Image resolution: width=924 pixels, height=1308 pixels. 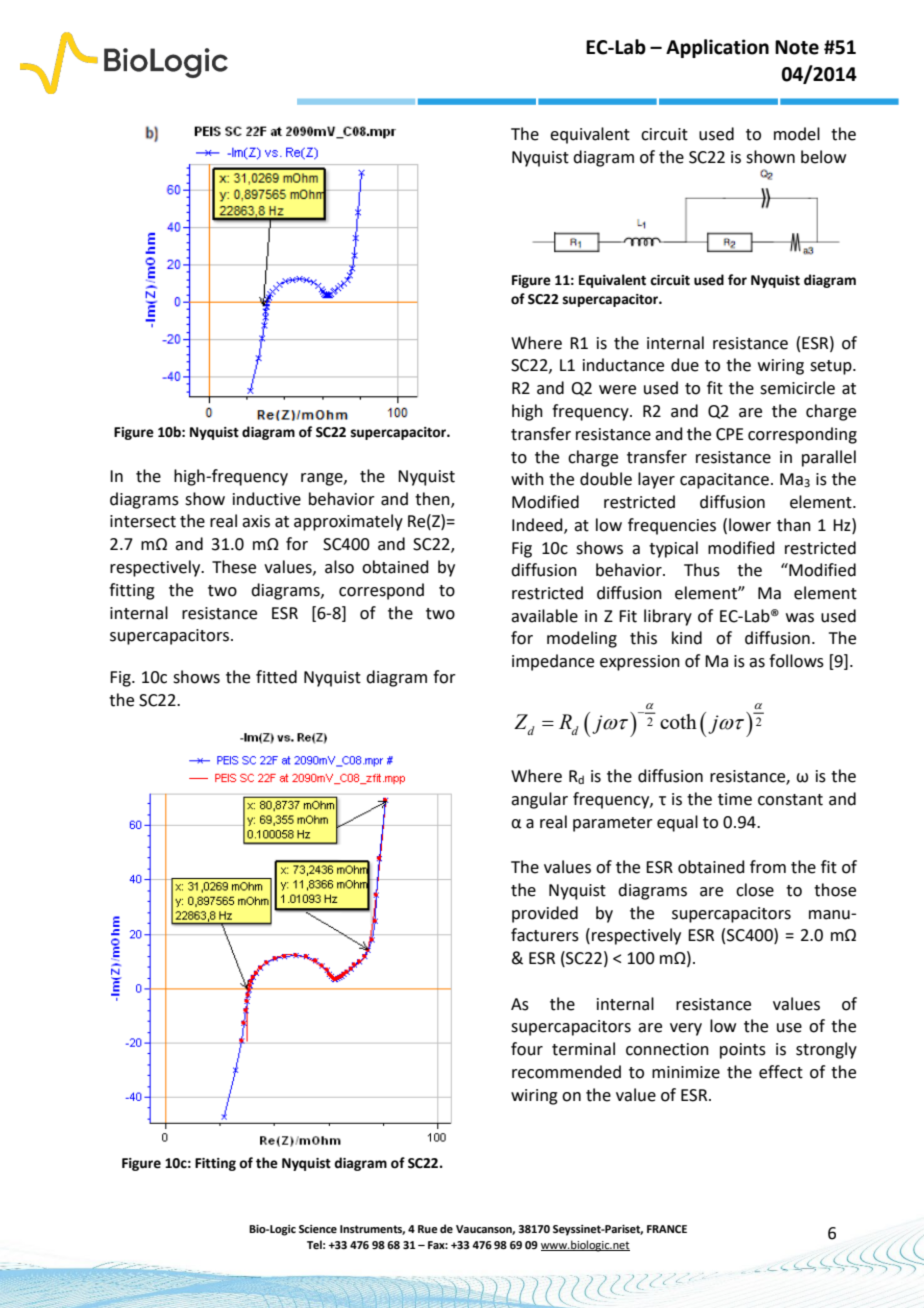 What do you see at coordinates (276, 677) in the document?
I see `fitted` at bounding box center [276, 677].
